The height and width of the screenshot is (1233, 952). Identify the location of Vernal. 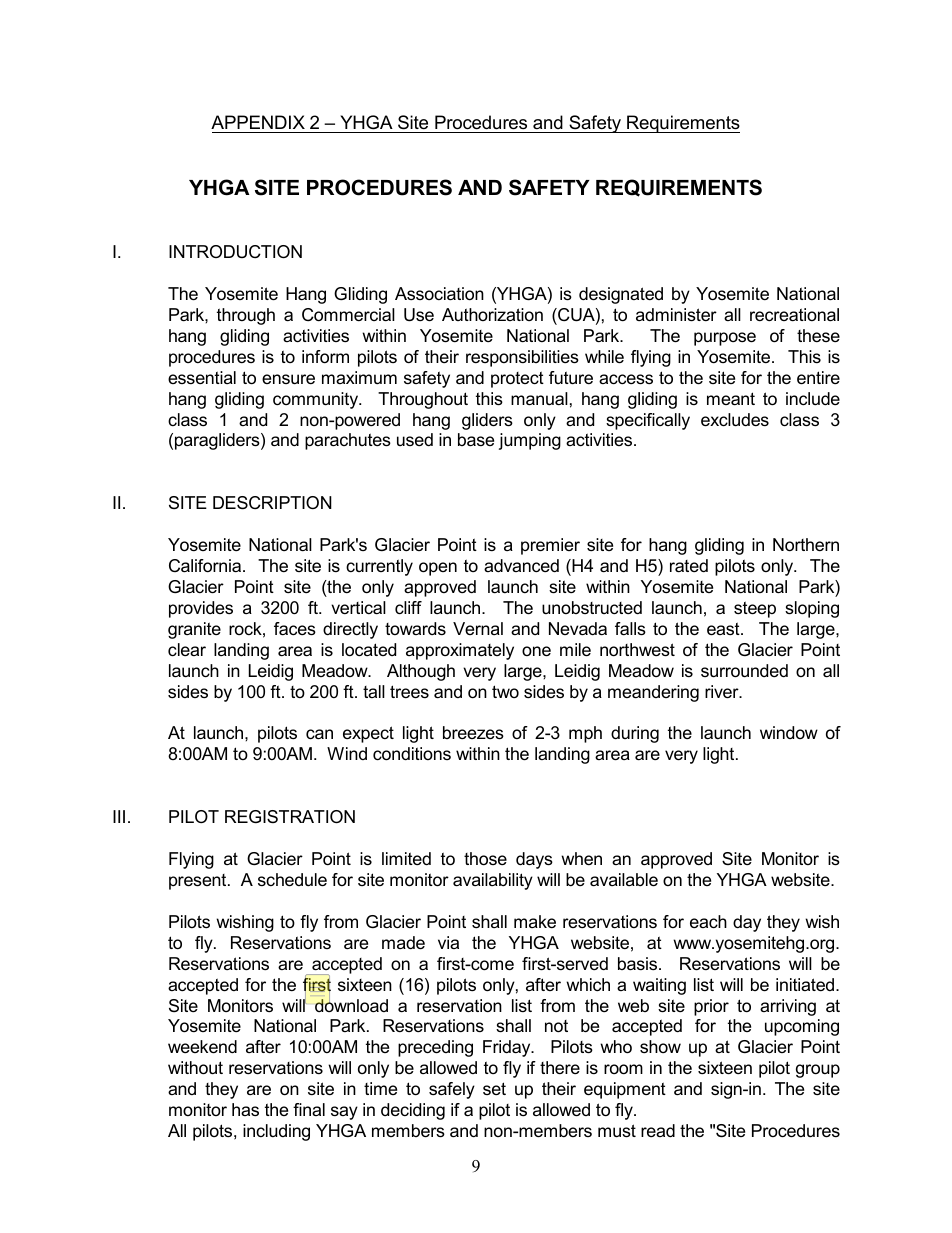
(478, 628).
